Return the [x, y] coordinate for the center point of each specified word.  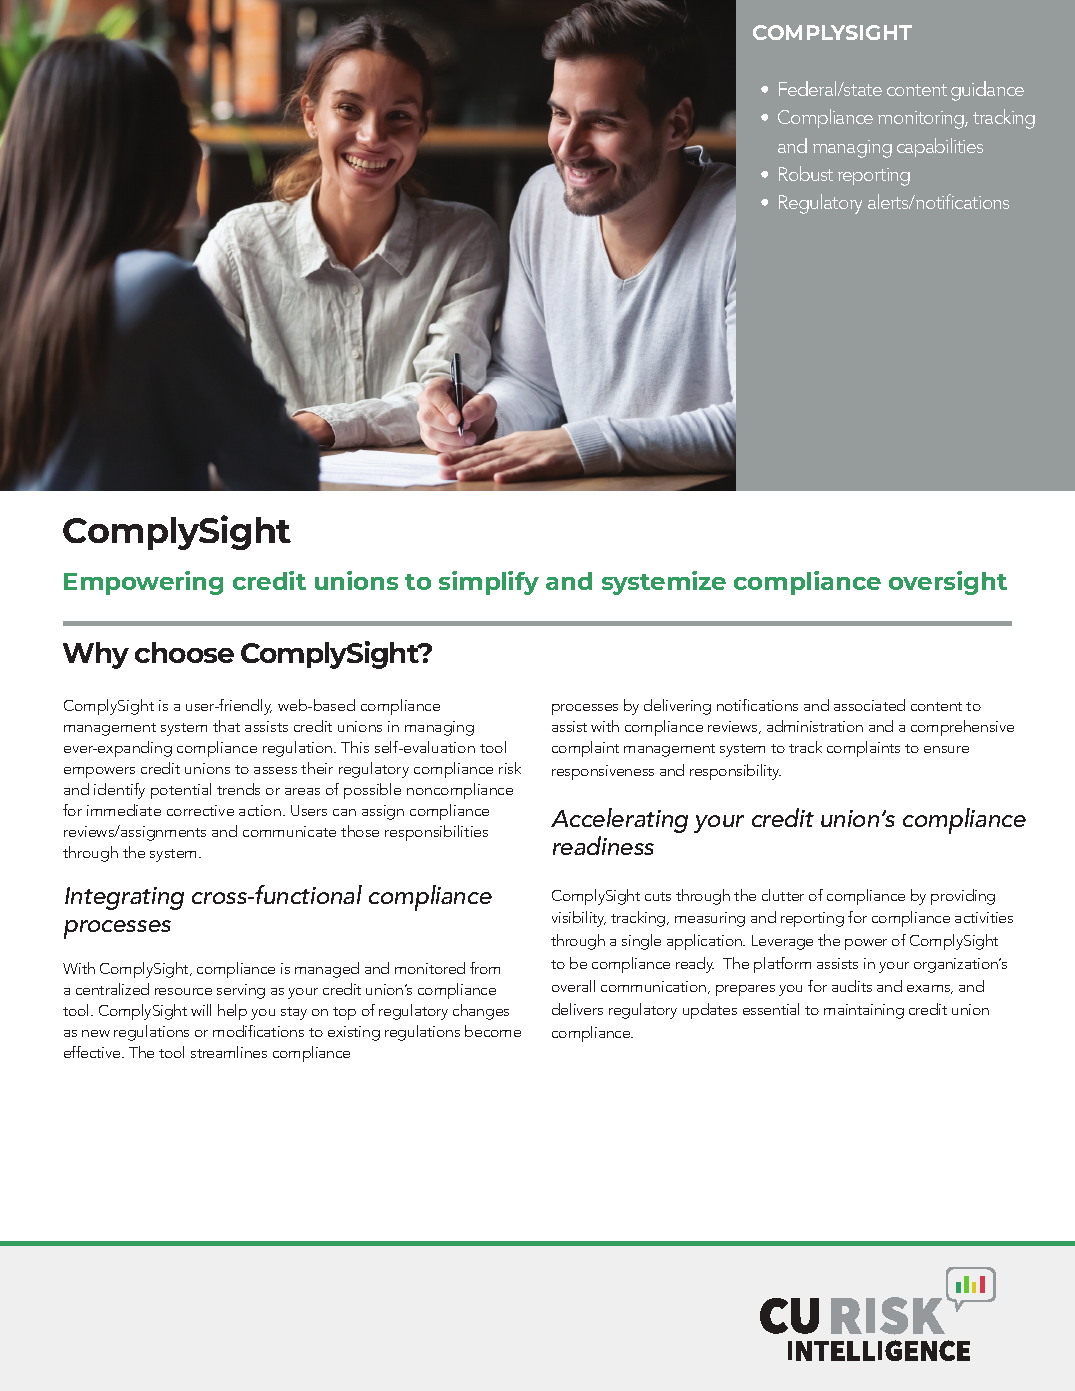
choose [184, 652]
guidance [987, 91]
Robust [806, 173]
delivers [577, 1009]
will [201, 1010]
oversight [948, 583]
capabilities [940, 147]
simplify [489, 583]
